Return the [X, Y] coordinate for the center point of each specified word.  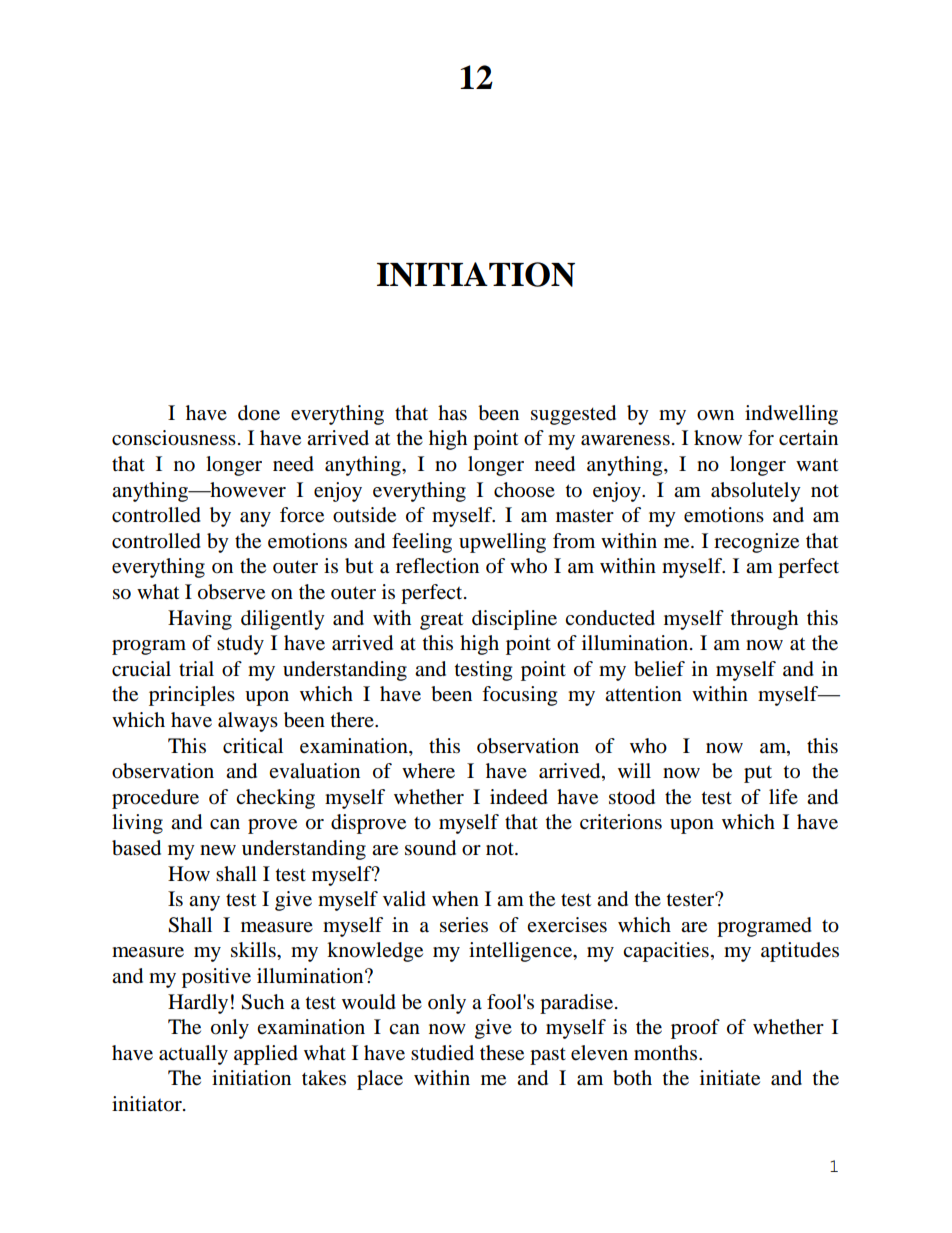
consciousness [174, 438]
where [428, 771]
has [452, 413]
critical [253, 745]
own [715, 415]
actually [193, 1055]
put [758, 774]
